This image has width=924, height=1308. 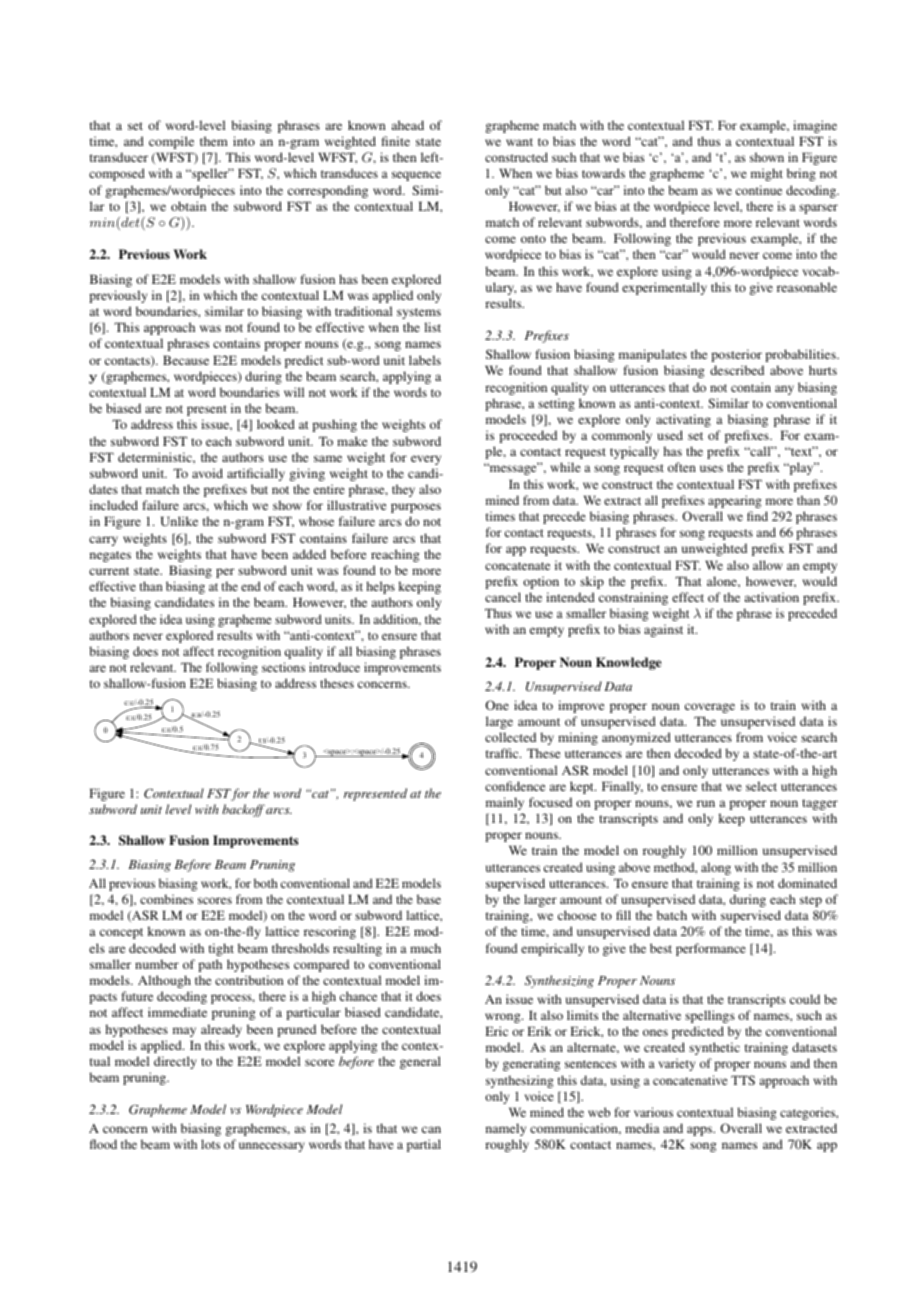 I want to click on apps, so click(x=701, y=1131).
